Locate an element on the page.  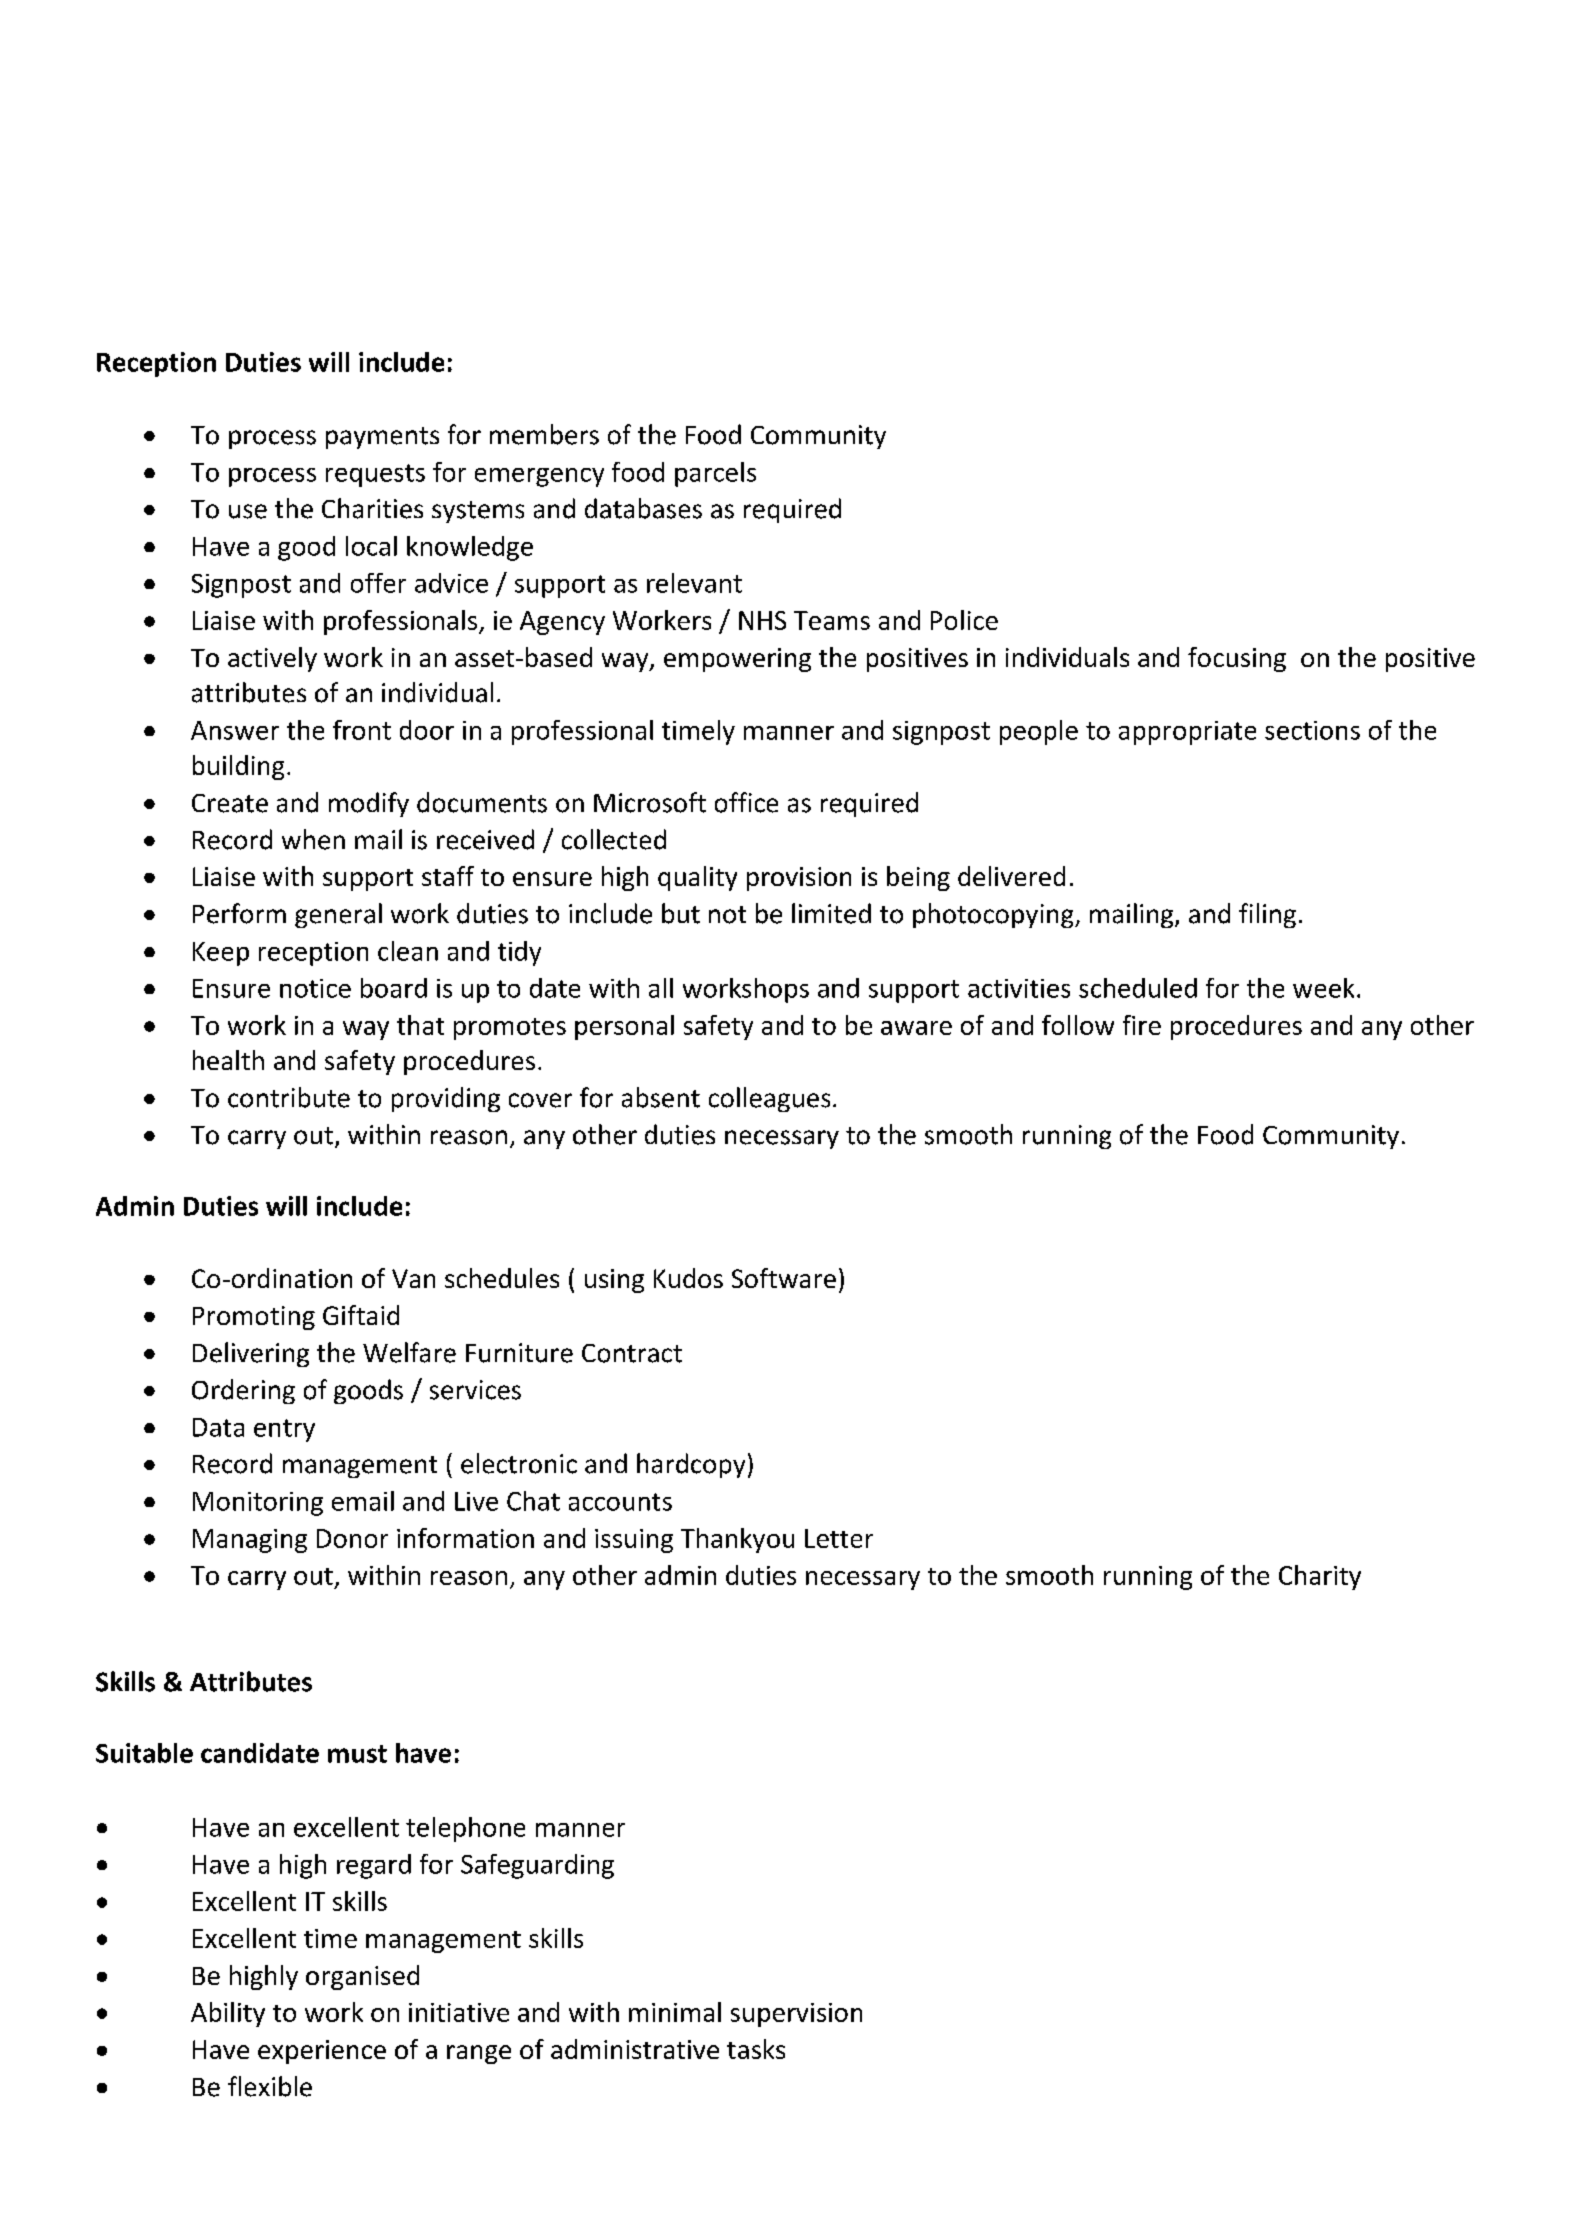
Thankyou is located at coordinates (737, 1540).
